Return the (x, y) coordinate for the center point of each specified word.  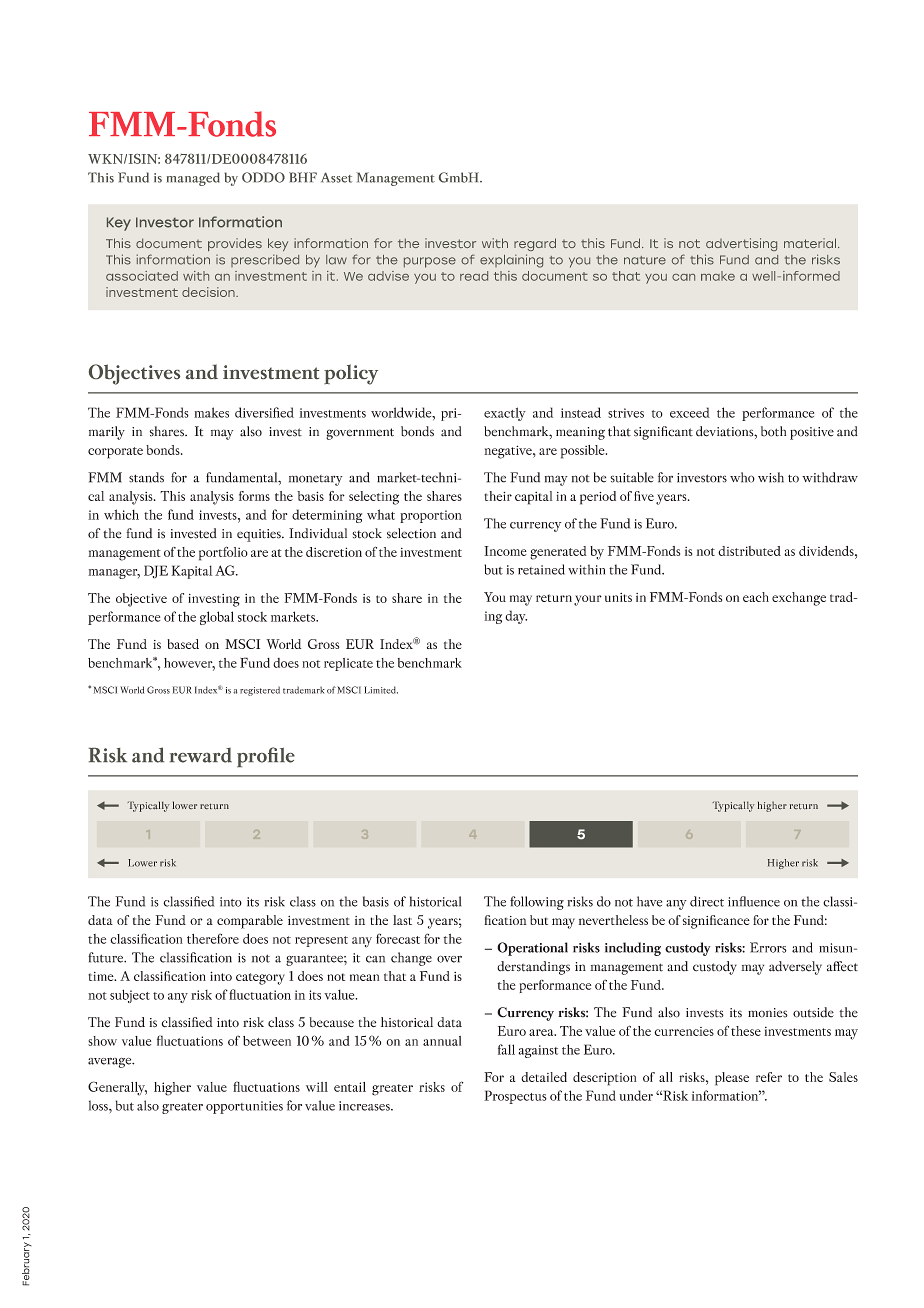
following (537, 903)
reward (201, 755)
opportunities (244, 1107)
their (498, 496)
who (742, 477)
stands (146, 477)
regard (535, 244)
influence (754, 901)
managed (193, 179)
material (810, 243)
